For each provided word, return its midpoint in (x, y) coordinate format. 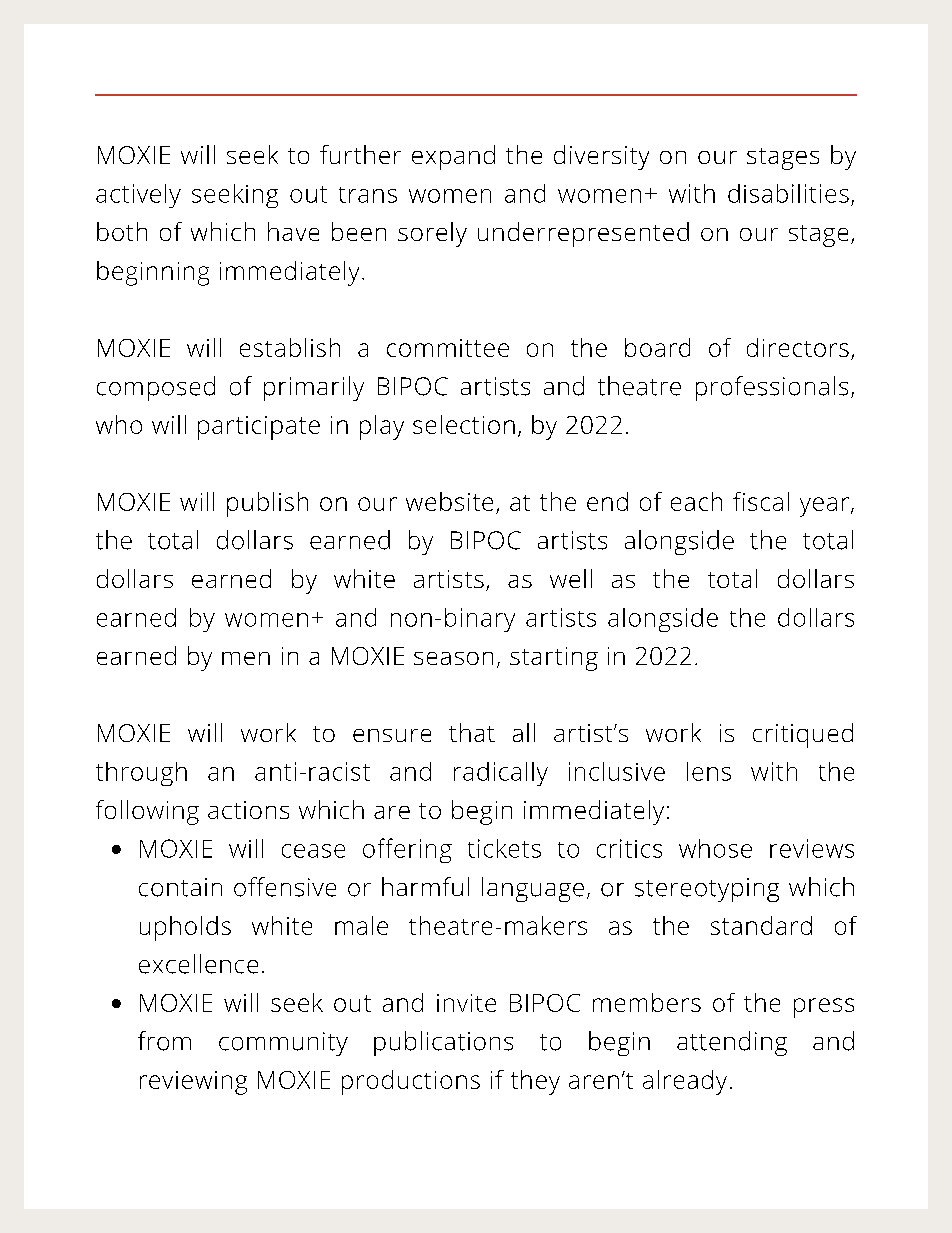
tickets (504, 848)
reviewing (193, 1083)
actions (248, 810)
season (453, 658)
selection (464, 424)
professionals (772, 388)
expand (453, 157)
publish (267, 504)
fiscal (761, 501)
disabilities (788, 193)
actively (138, 196)
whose (715, 848)
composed (156, 388)
